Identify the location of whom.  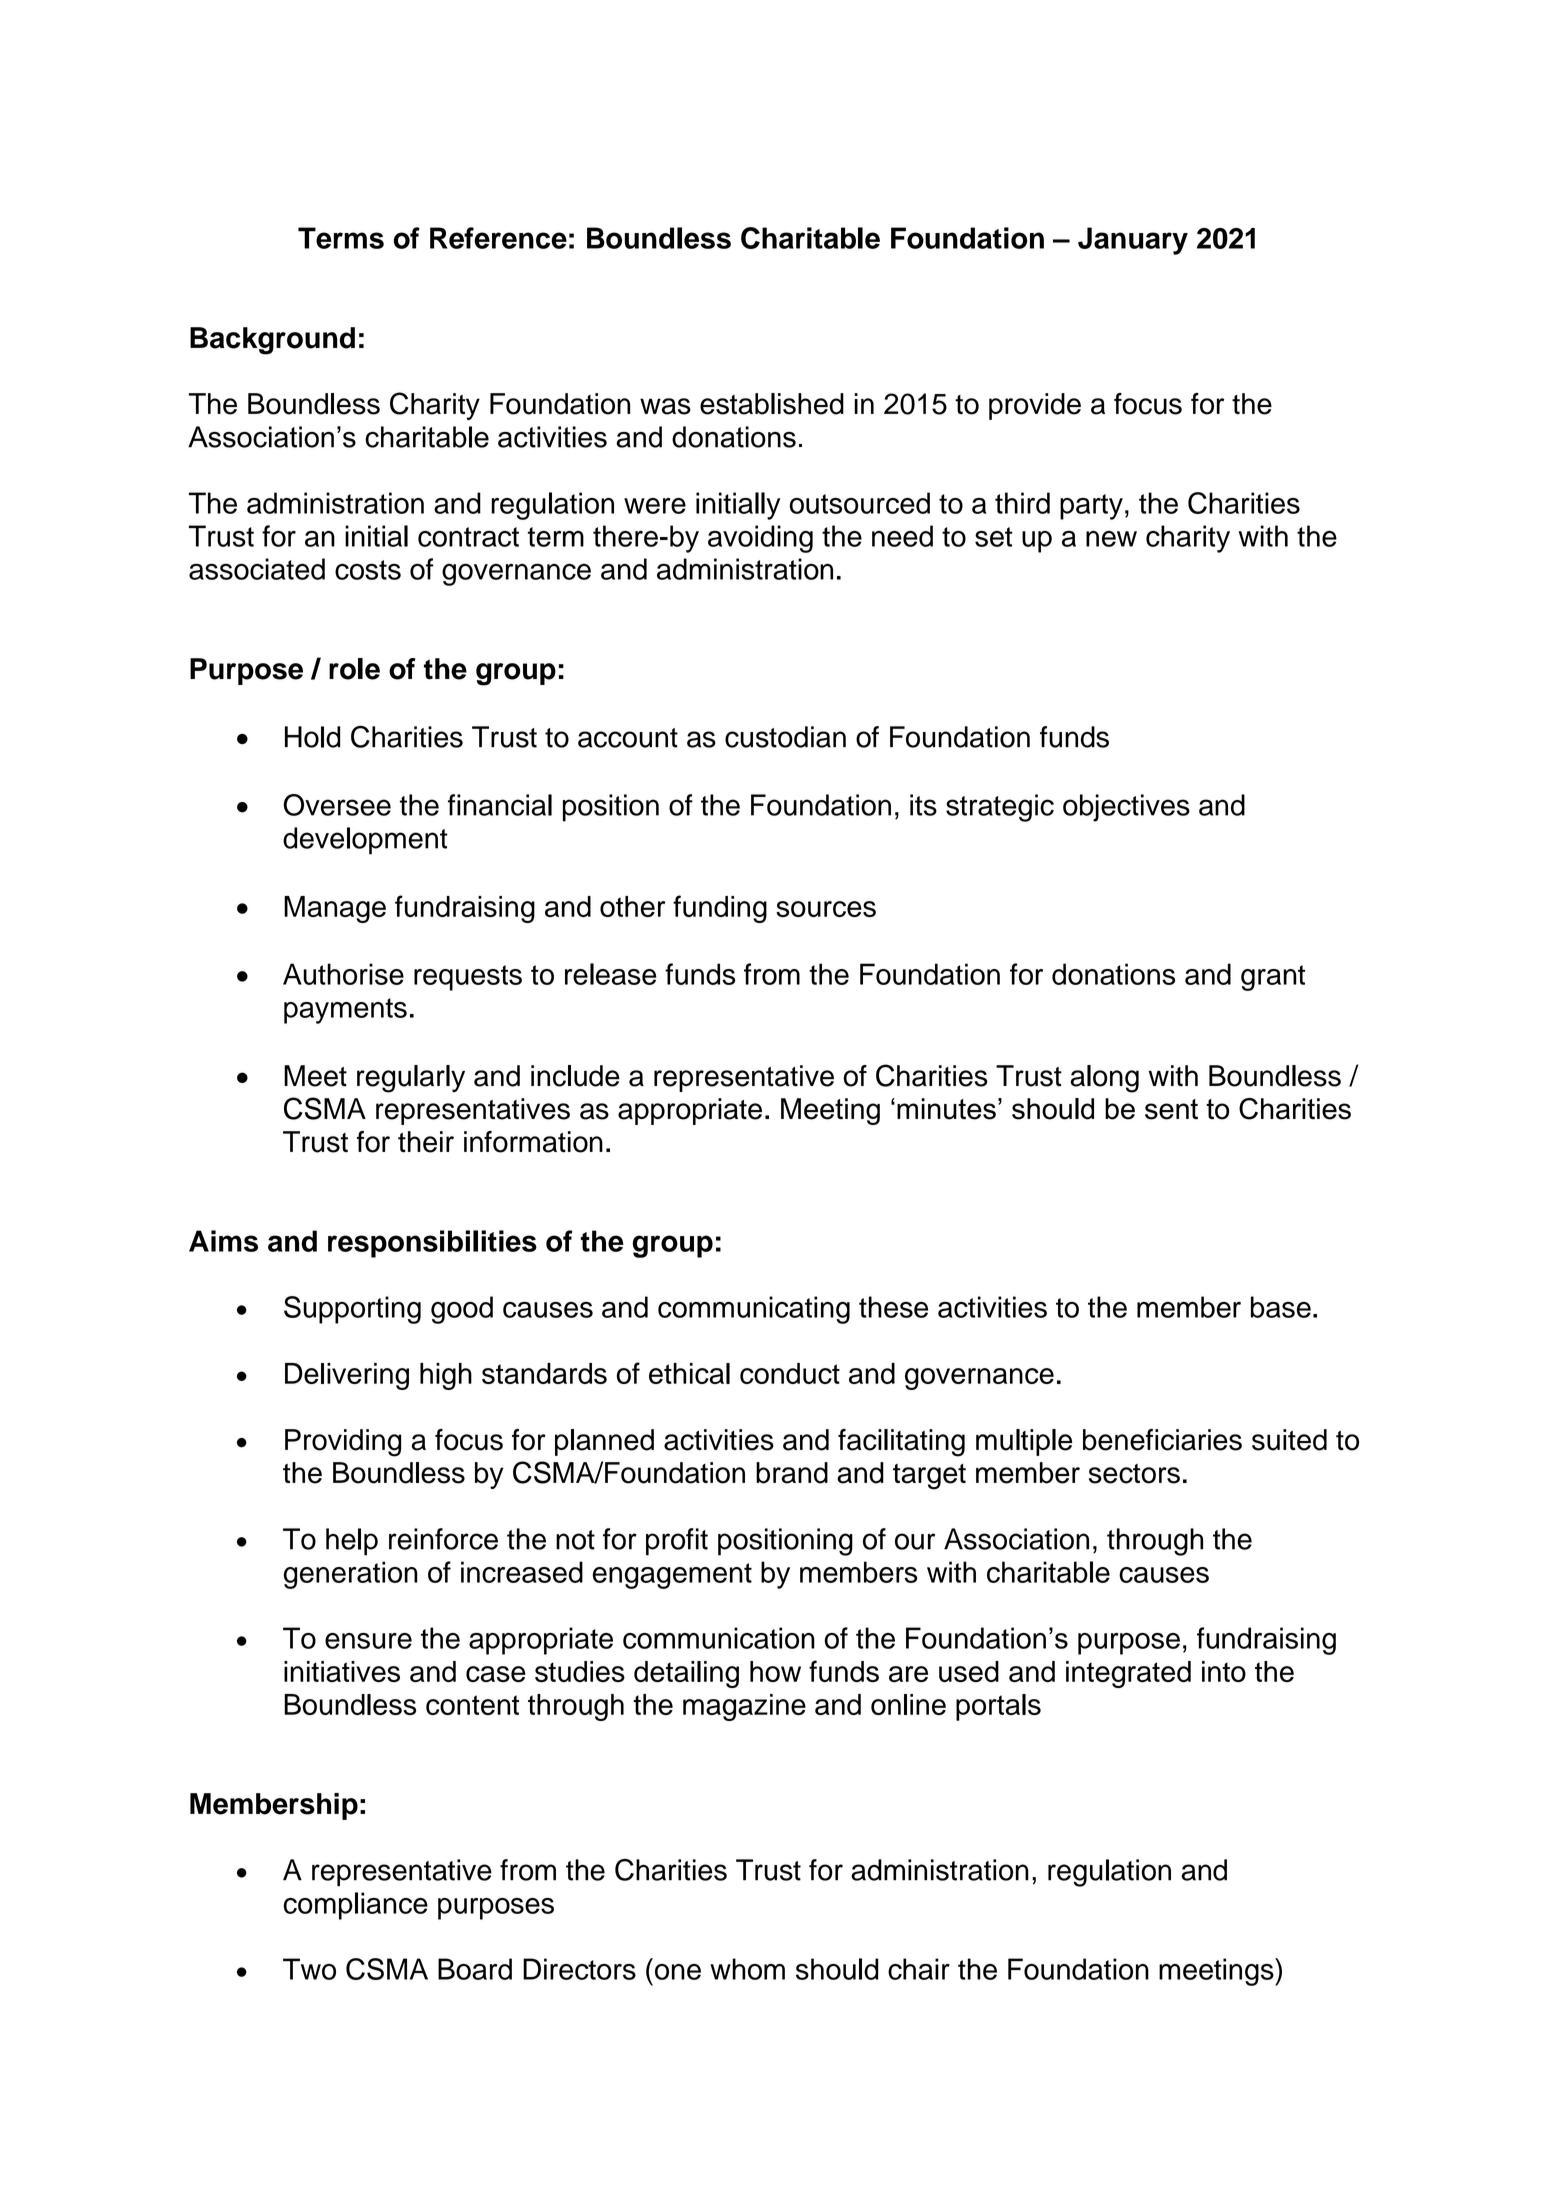
(747, 1969).
